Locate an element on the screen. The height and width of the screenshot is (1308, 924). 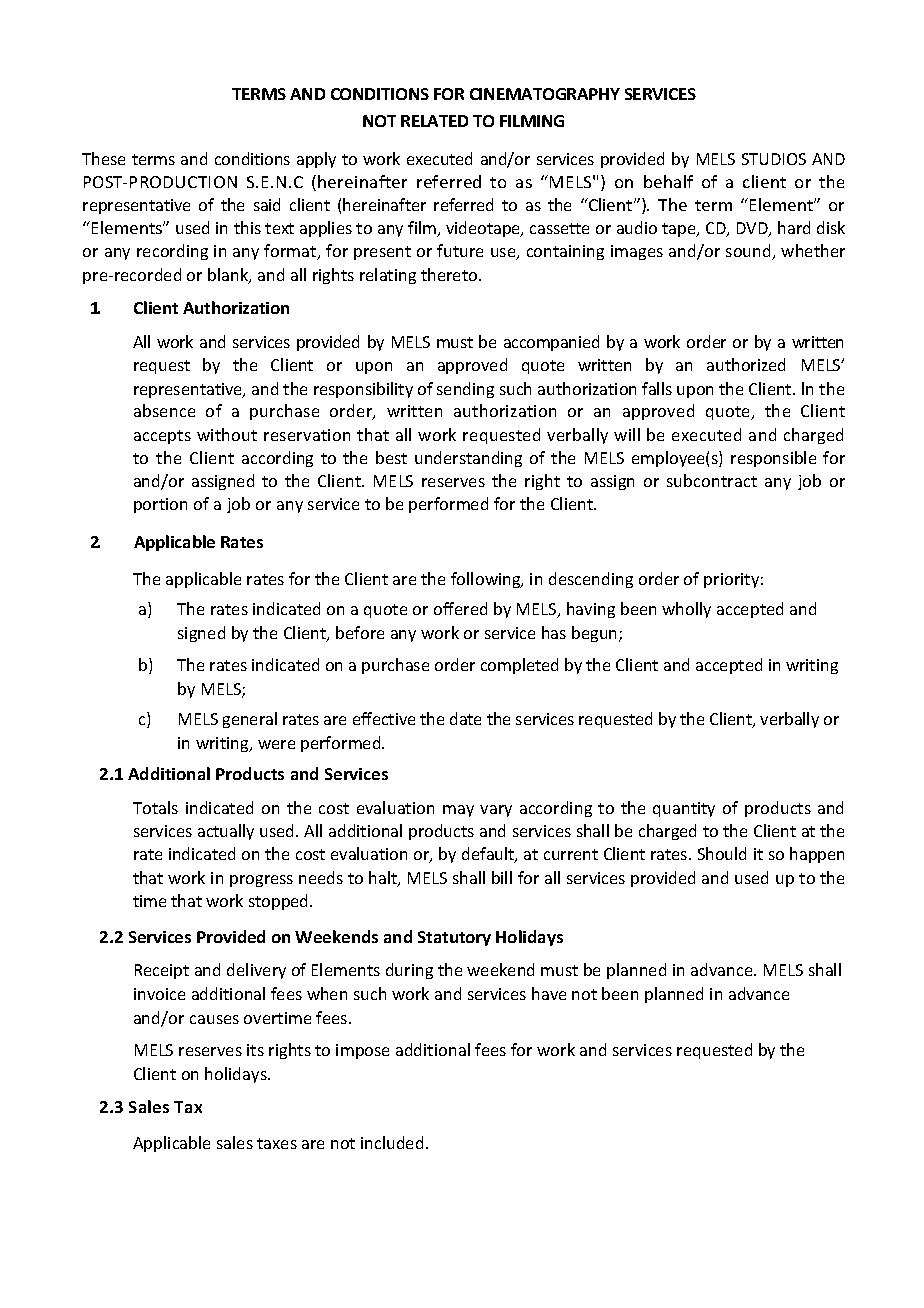
thereto is located at coordinates (450, 274).
